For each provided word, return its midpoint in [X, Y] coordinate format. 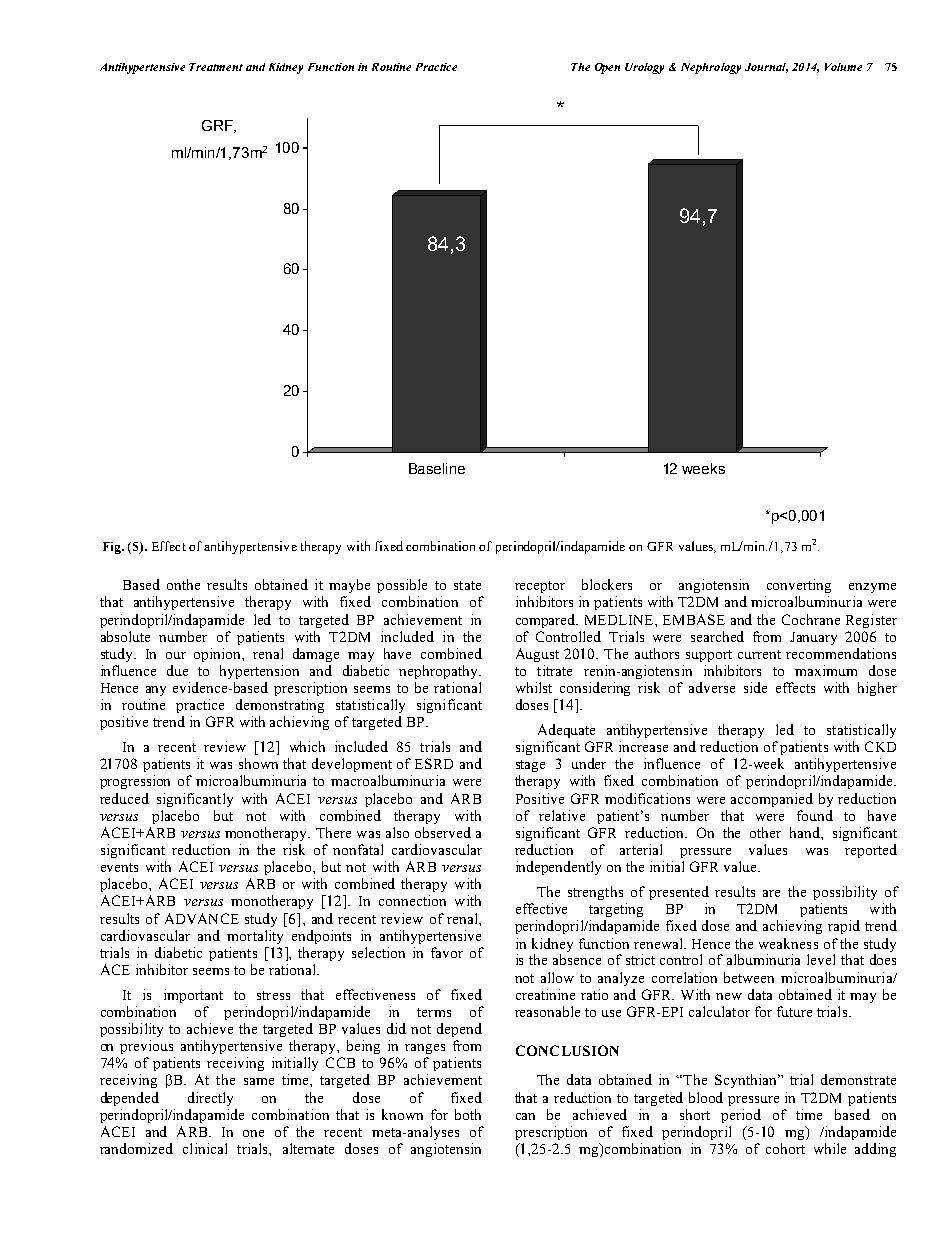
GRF [218, 126]
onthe [183, 584]
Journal [766, 68]
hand [806, 832]
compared [547, 621]
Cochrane [811, 619]
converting [799, 586]
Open [607, 68]
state [467, 585]
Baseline [437, 468]
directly [210, 1099]
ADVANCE [202, 918]
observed [443, 832]
